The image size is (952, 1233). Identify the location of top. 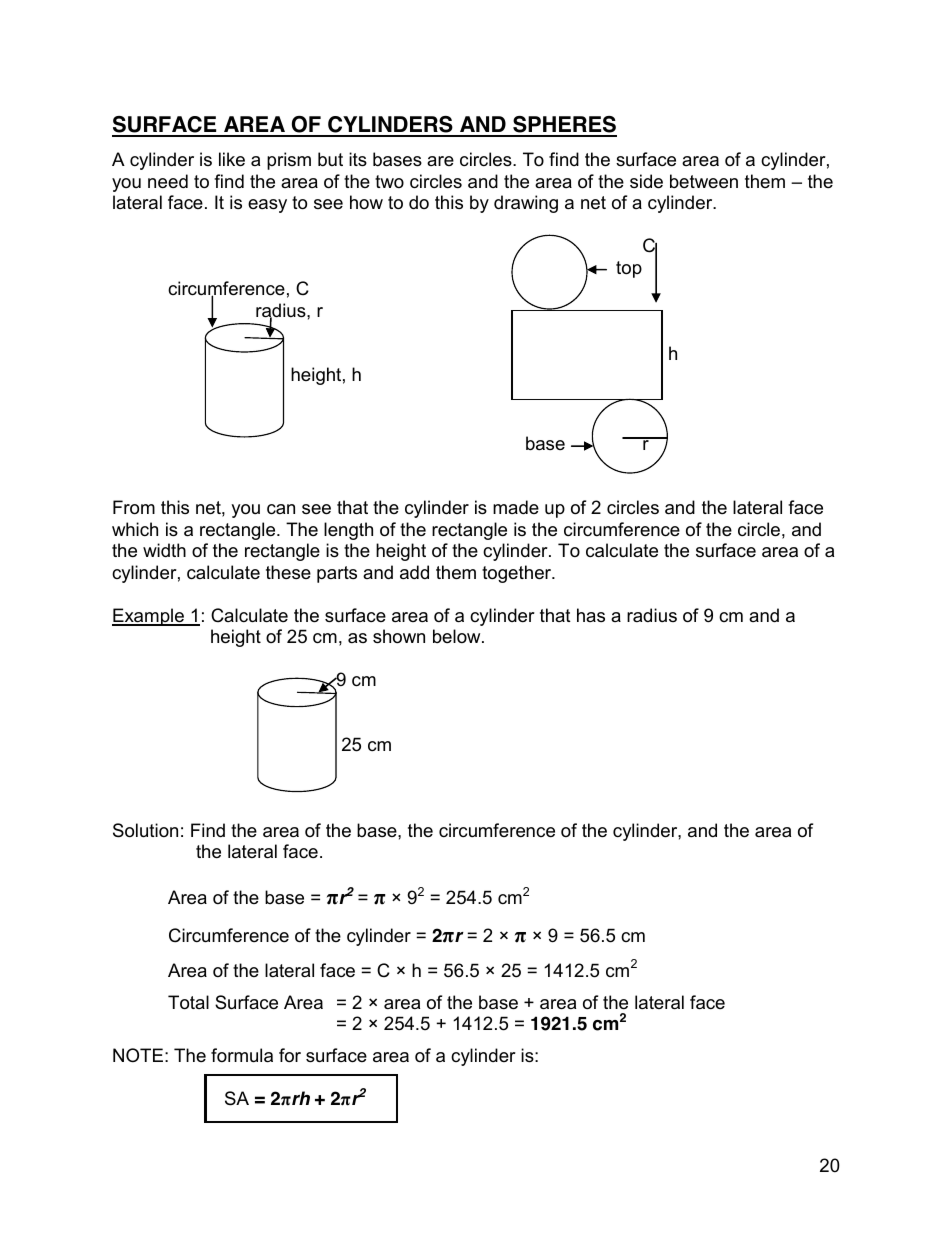
(629, 269).
